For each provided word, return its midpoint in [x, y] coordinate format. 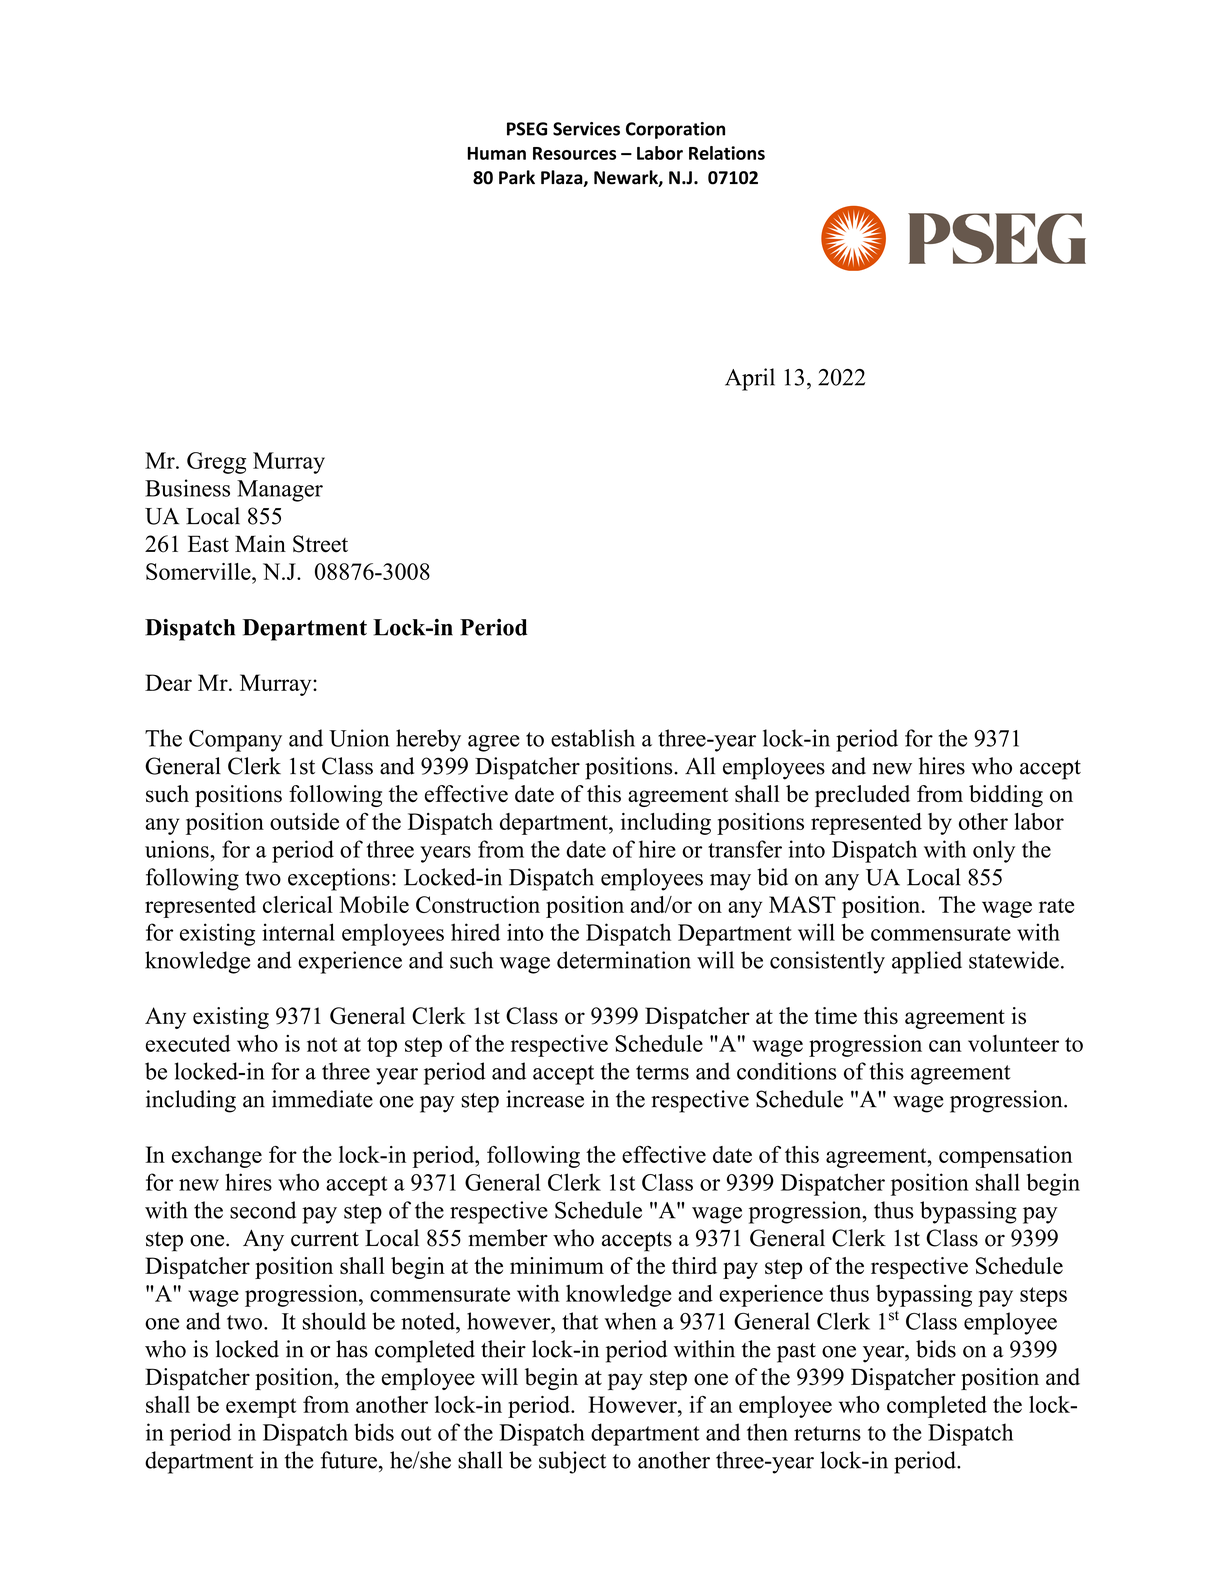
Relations [727, 153]
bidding [1006, 796]
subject [572, 1462]
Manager [280, 491]
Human [496, 153]
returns [827, 1433]
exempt [261, 1408]
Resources [574, 153]
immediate [322, 1099]
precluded [862, 796]
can [945, 1046]
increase [545, 1099]
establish [593, 738]
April [750, 379]
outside [304, 821]
